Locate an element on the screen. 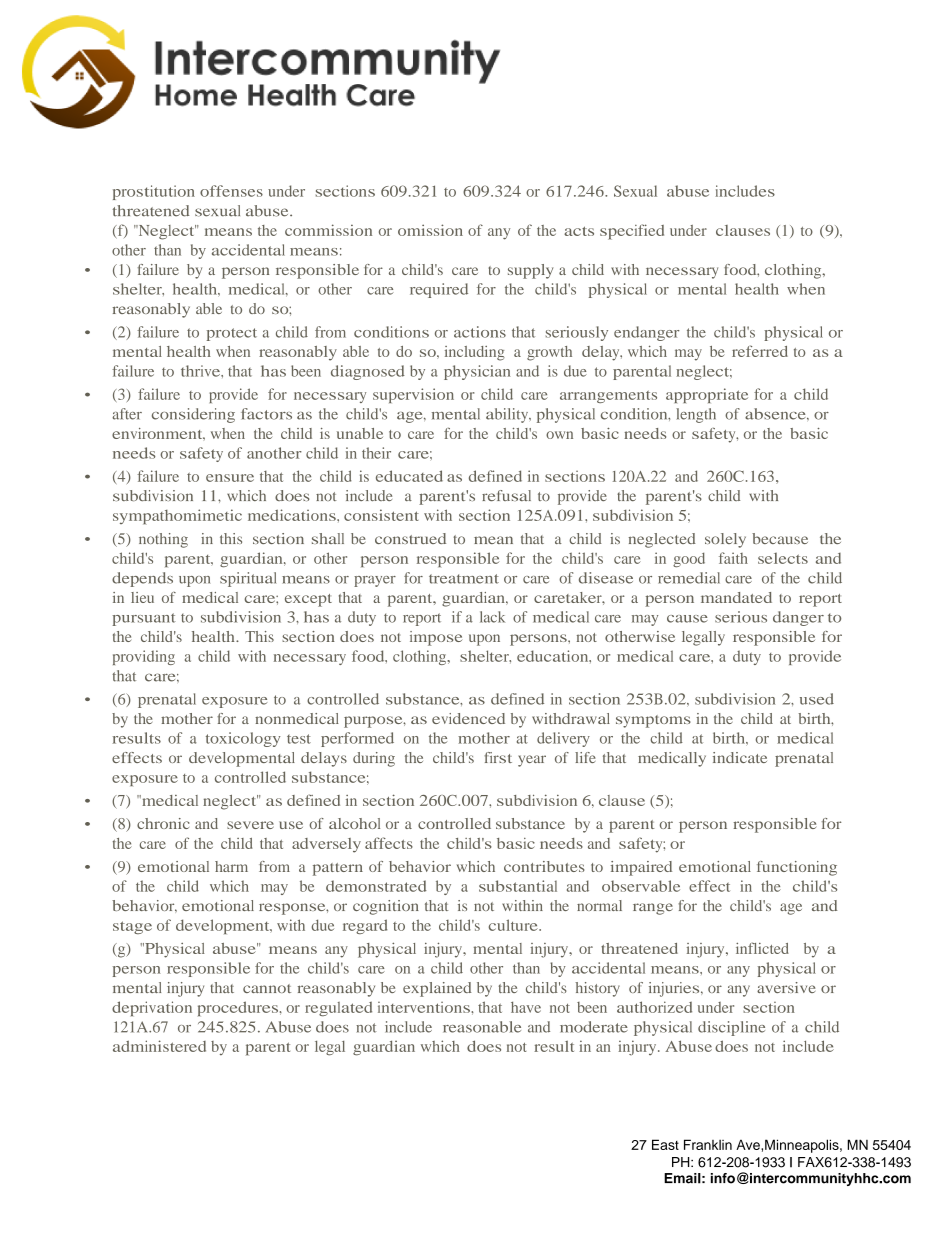  educated is located at coordinates (409, 476).
